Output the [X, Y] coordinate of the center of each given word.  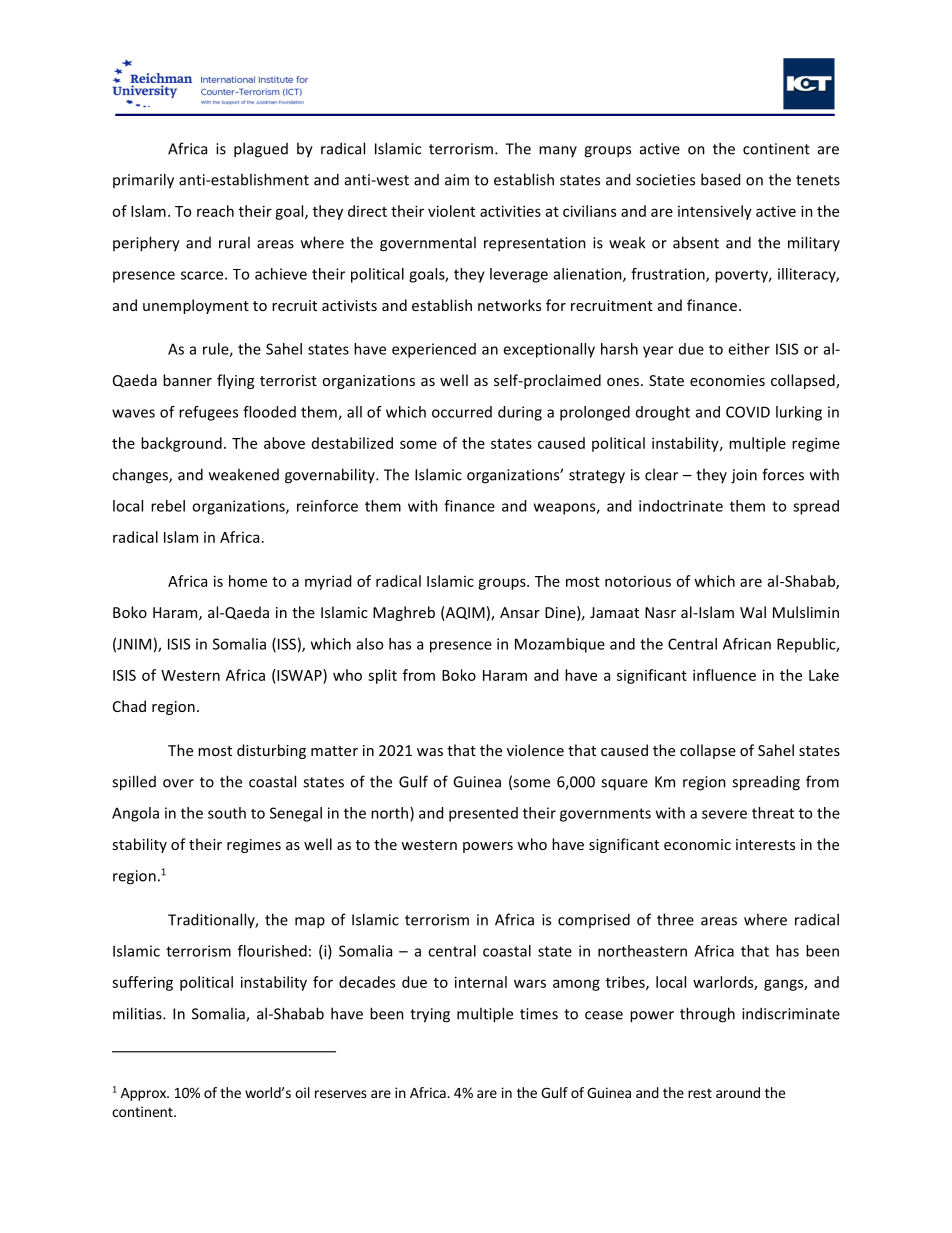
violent [451, 211]
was [430, 752]
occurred [462, 412]
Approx [144, 1094]
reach [215, 211]
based [720, 179]
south [227, 813]
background [181, 444]
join [744, 476]
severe [724, 814]
